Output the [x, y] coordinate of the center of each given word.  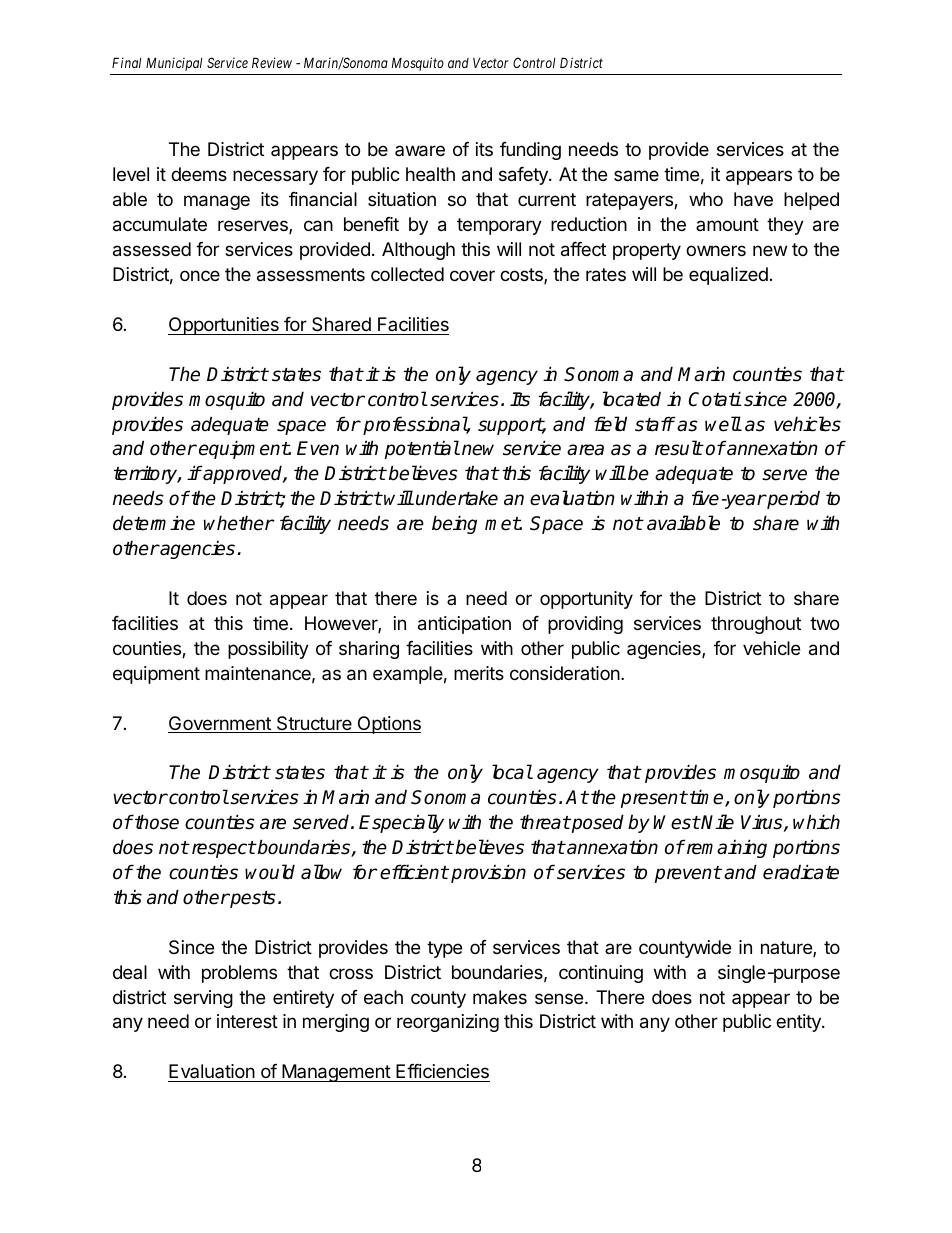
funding [530, 151]
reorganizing [448, 1023]
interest [247, 1021]
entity [799, 1023]
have [753, 199]
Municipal [174, 64]
